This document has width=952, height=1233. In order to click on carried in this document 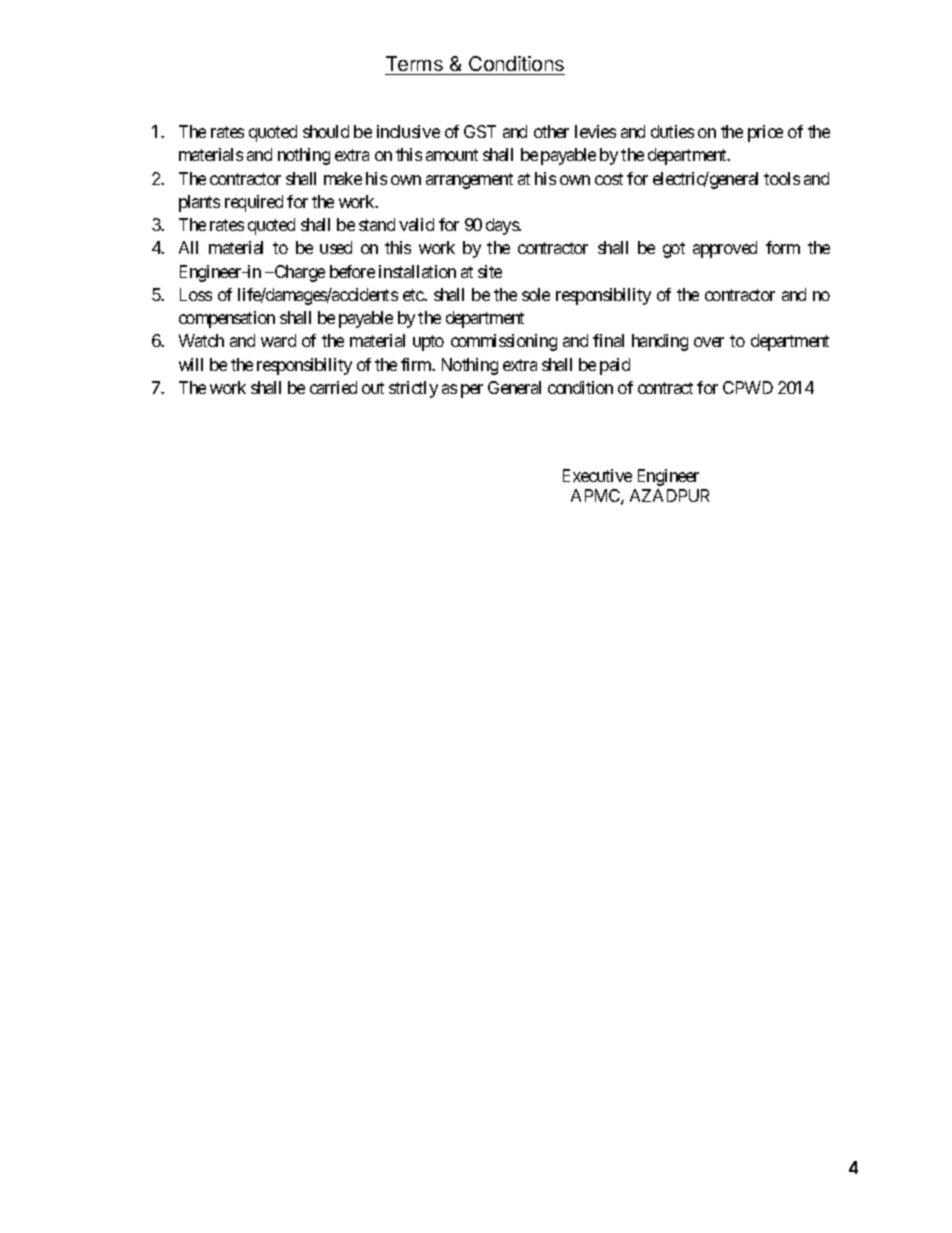, I will do `click(333, 387)`.
